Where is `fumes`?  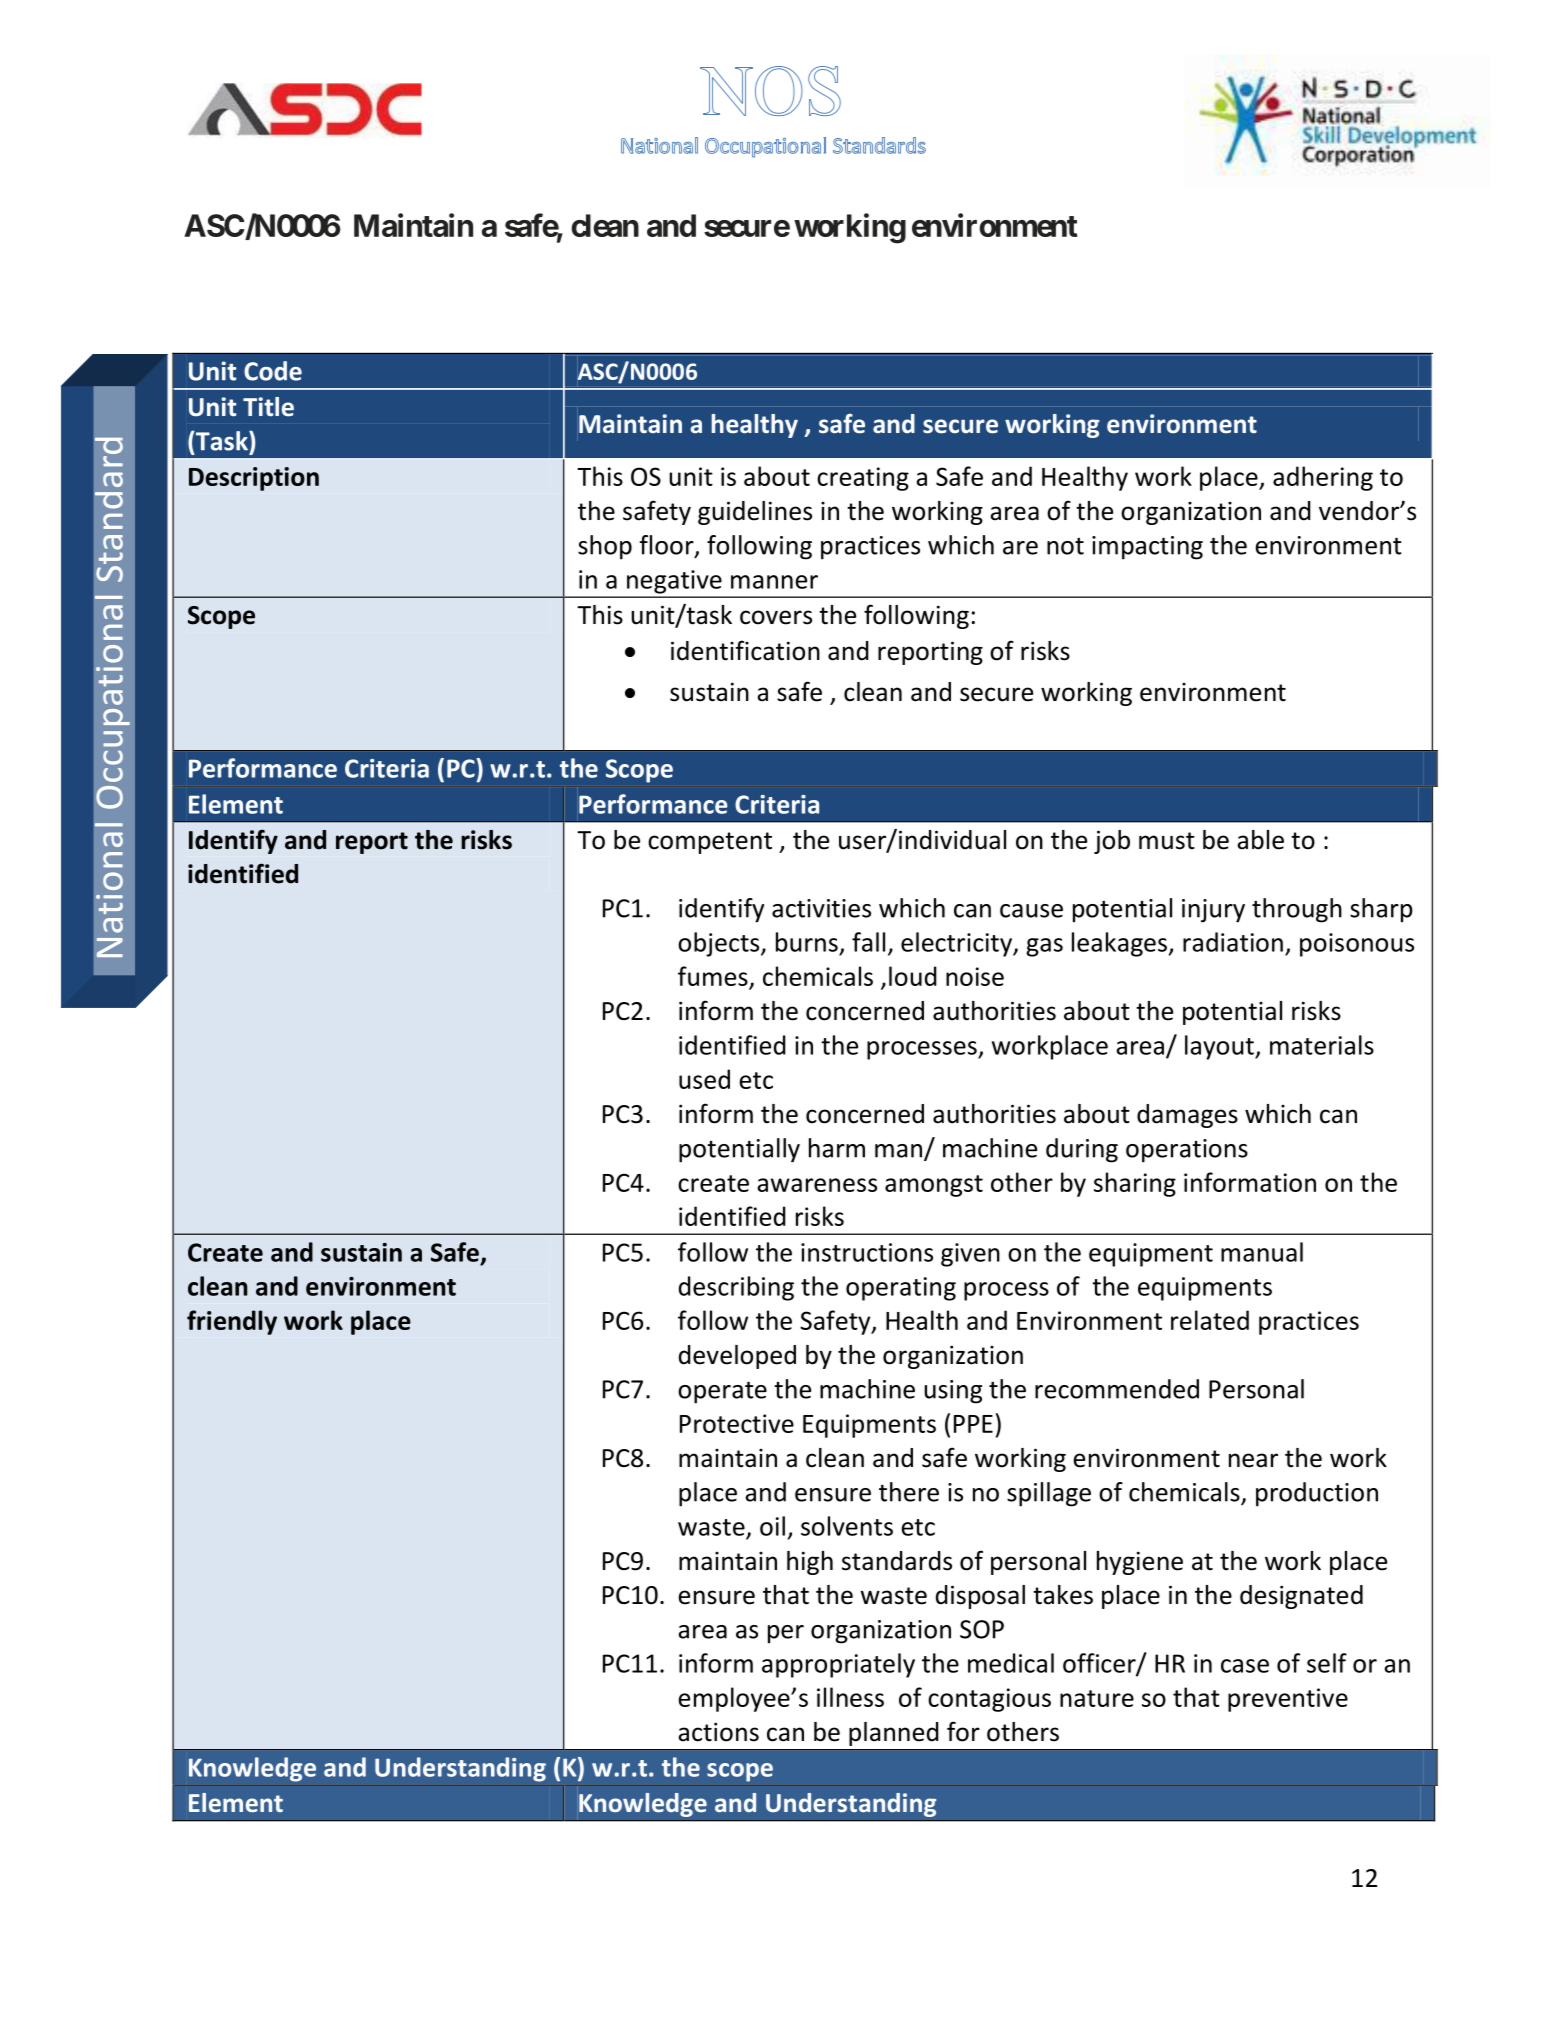 fumes is located at coordinates (714, 977).
